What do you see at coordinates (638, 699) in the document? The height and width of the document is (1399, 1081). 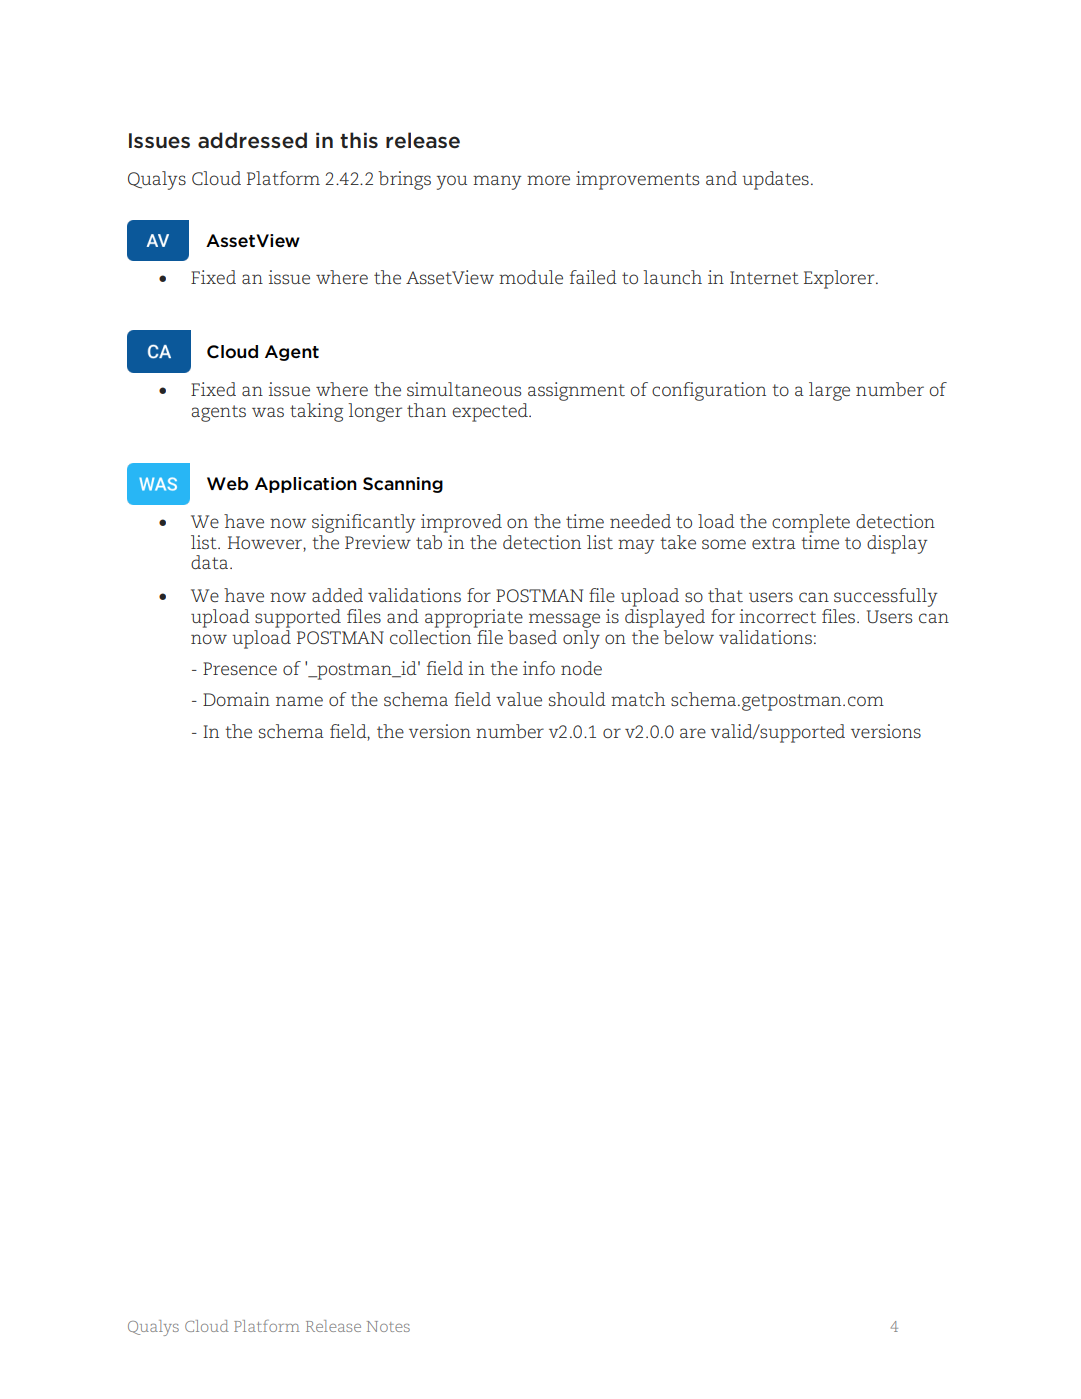 I see `match` at bounding box center [638, 699].
